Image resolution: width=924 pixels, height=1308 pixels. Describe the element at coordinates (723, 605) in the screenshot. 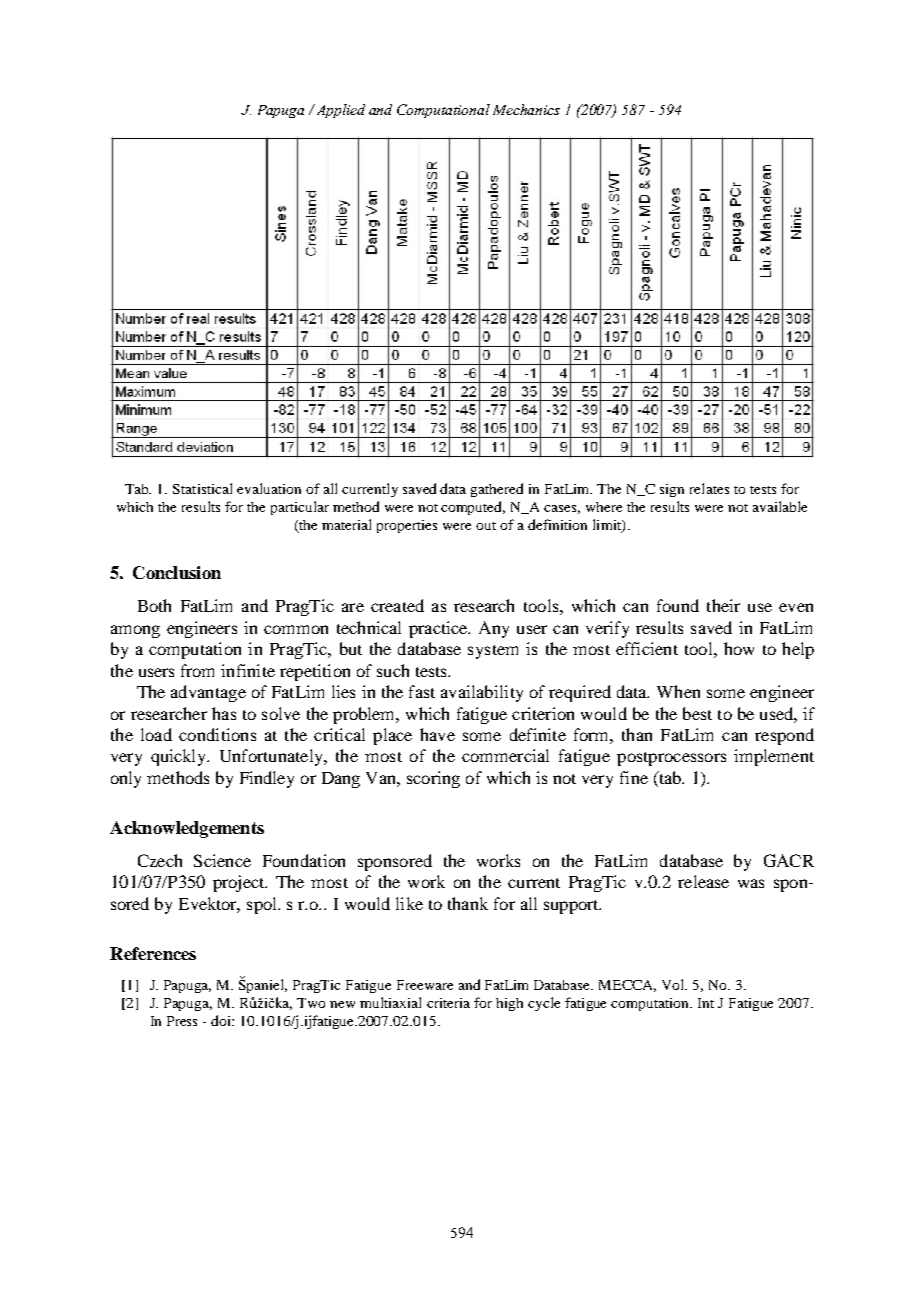

I see `their` at that location.
